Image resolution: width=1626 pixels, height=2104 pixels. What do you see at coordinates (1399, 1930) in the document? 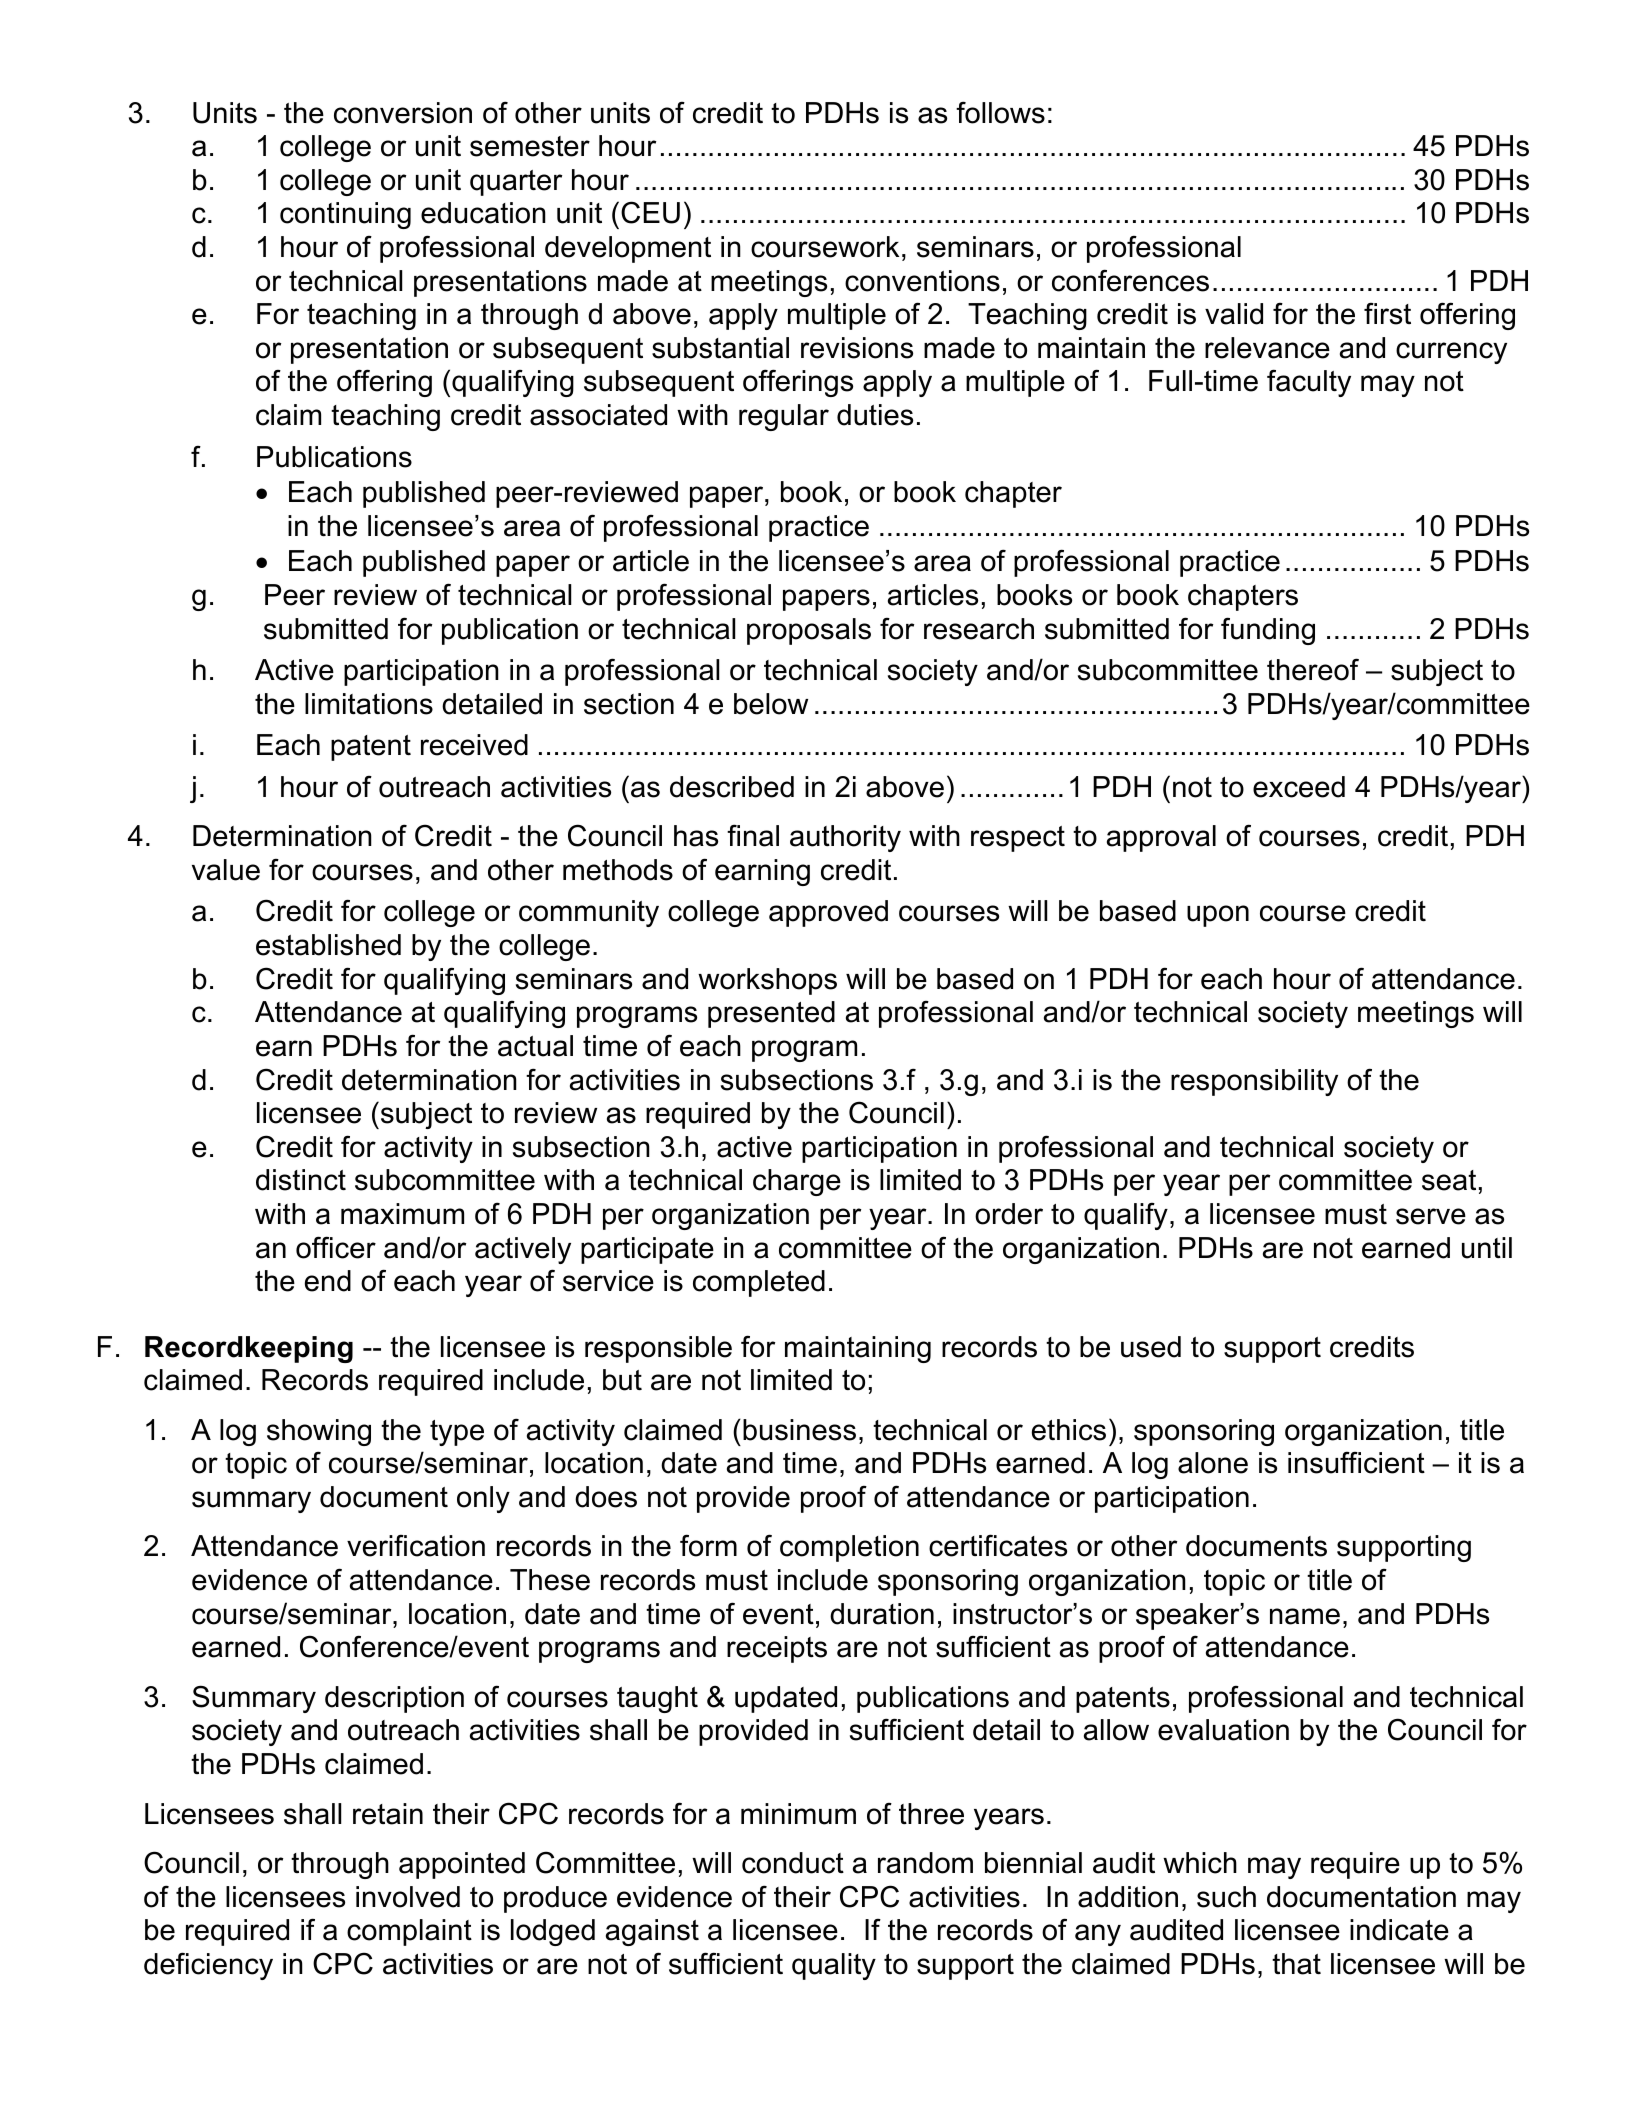
I see `indicate` at bounding box center [1399, 1930].
